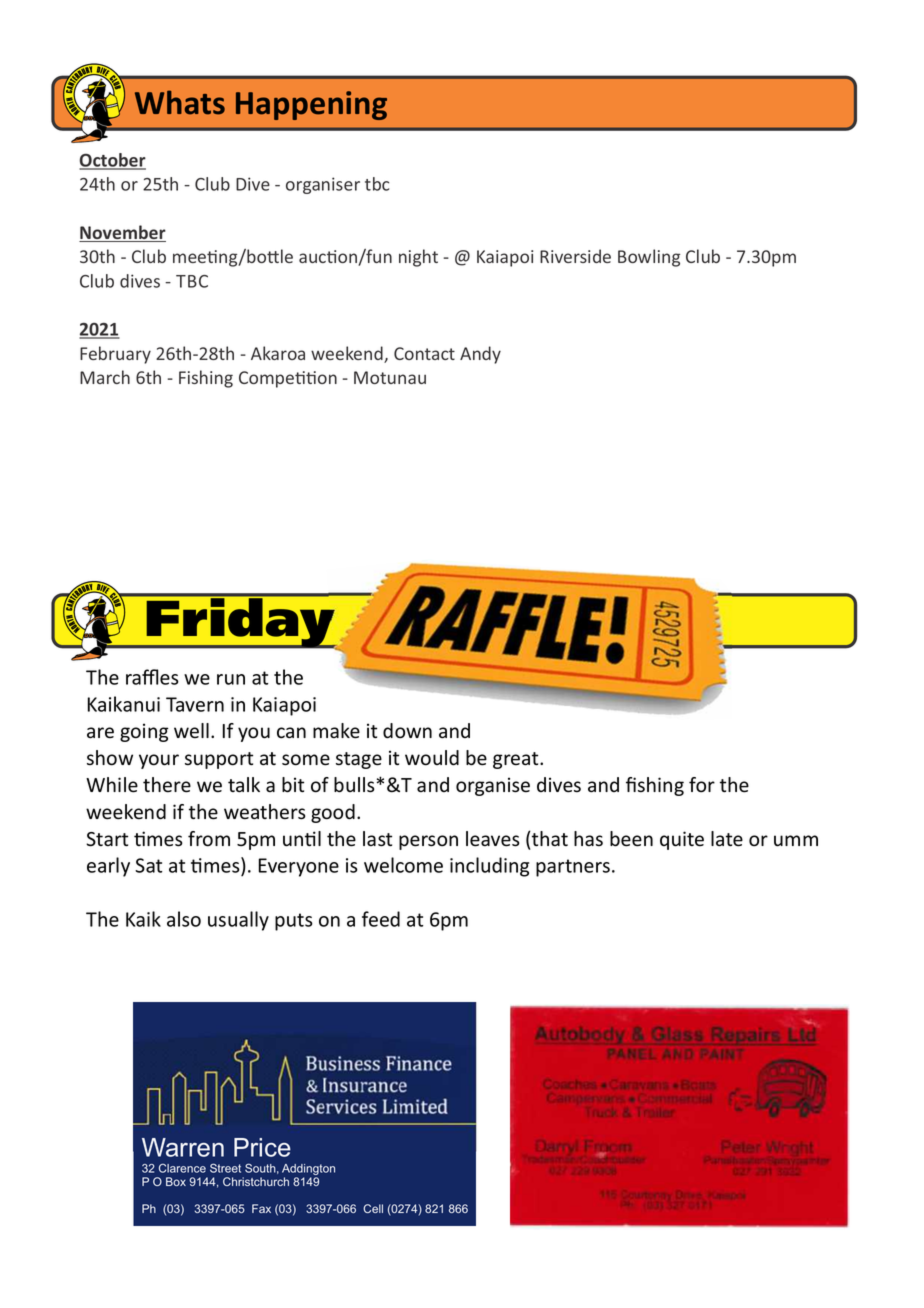  Describe the element at coordinates (159, 761) in the screenshot. I see `your` at that location.
